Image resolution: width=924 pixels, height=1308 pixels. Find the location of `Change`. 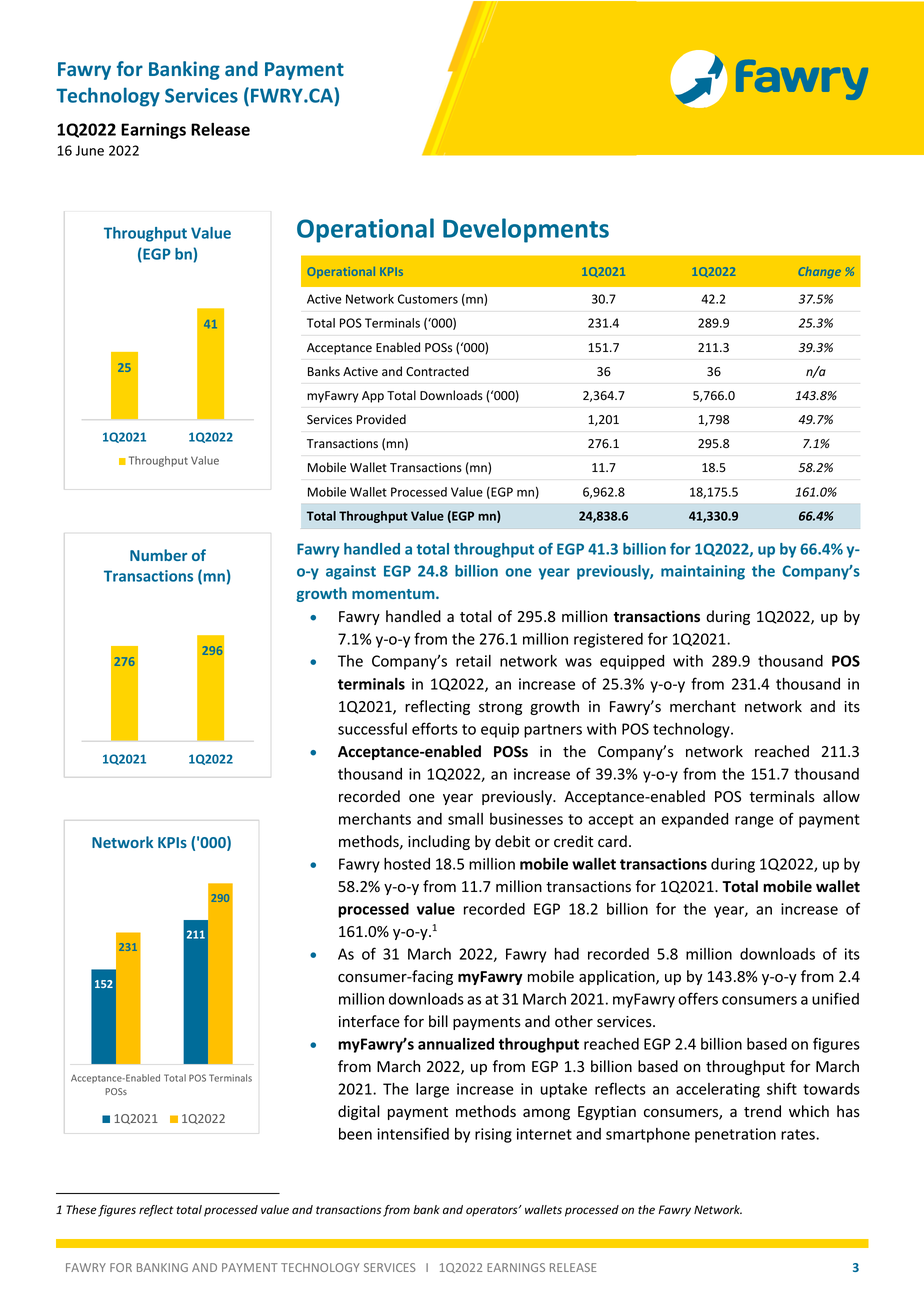

Change is located at coordinates (820, 272).
